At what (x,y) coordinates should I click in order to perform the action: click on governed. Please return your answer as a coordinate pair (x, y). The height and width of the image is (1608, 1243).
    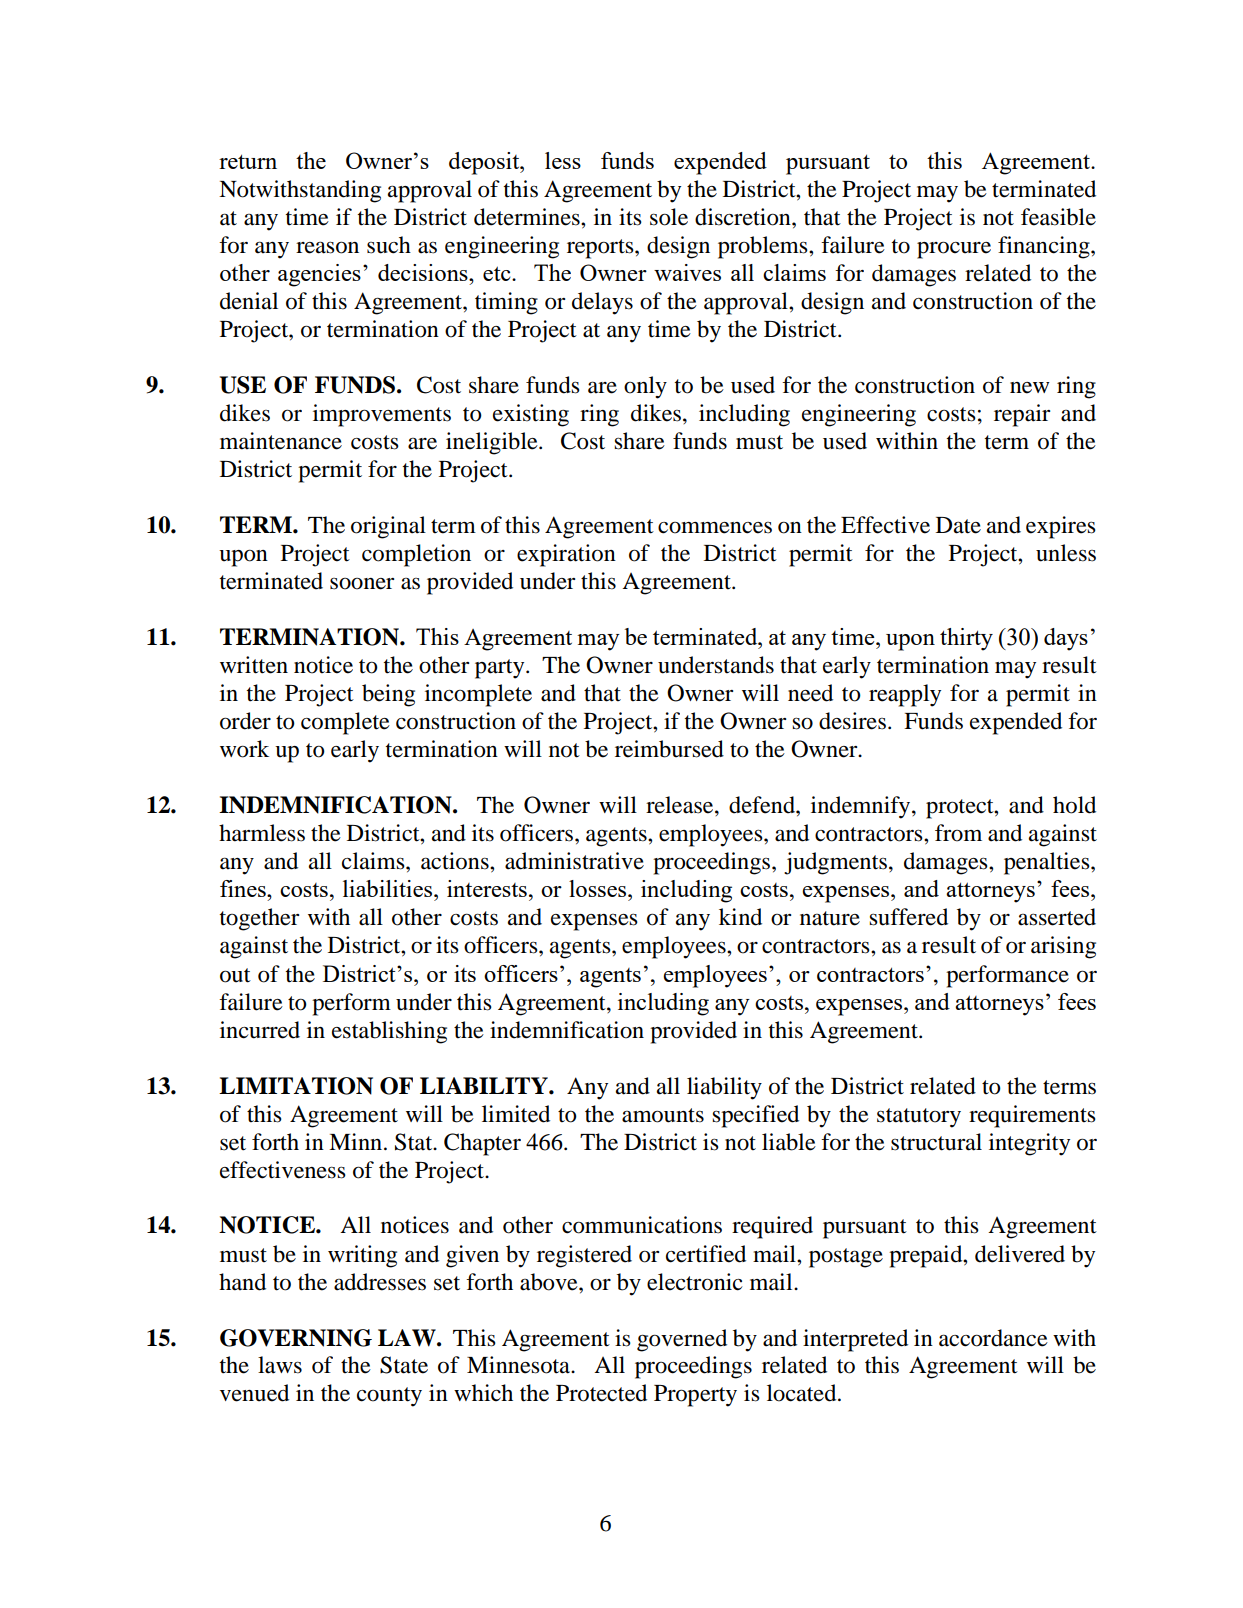
    Looking at the image, I should click on (682, 1340).
